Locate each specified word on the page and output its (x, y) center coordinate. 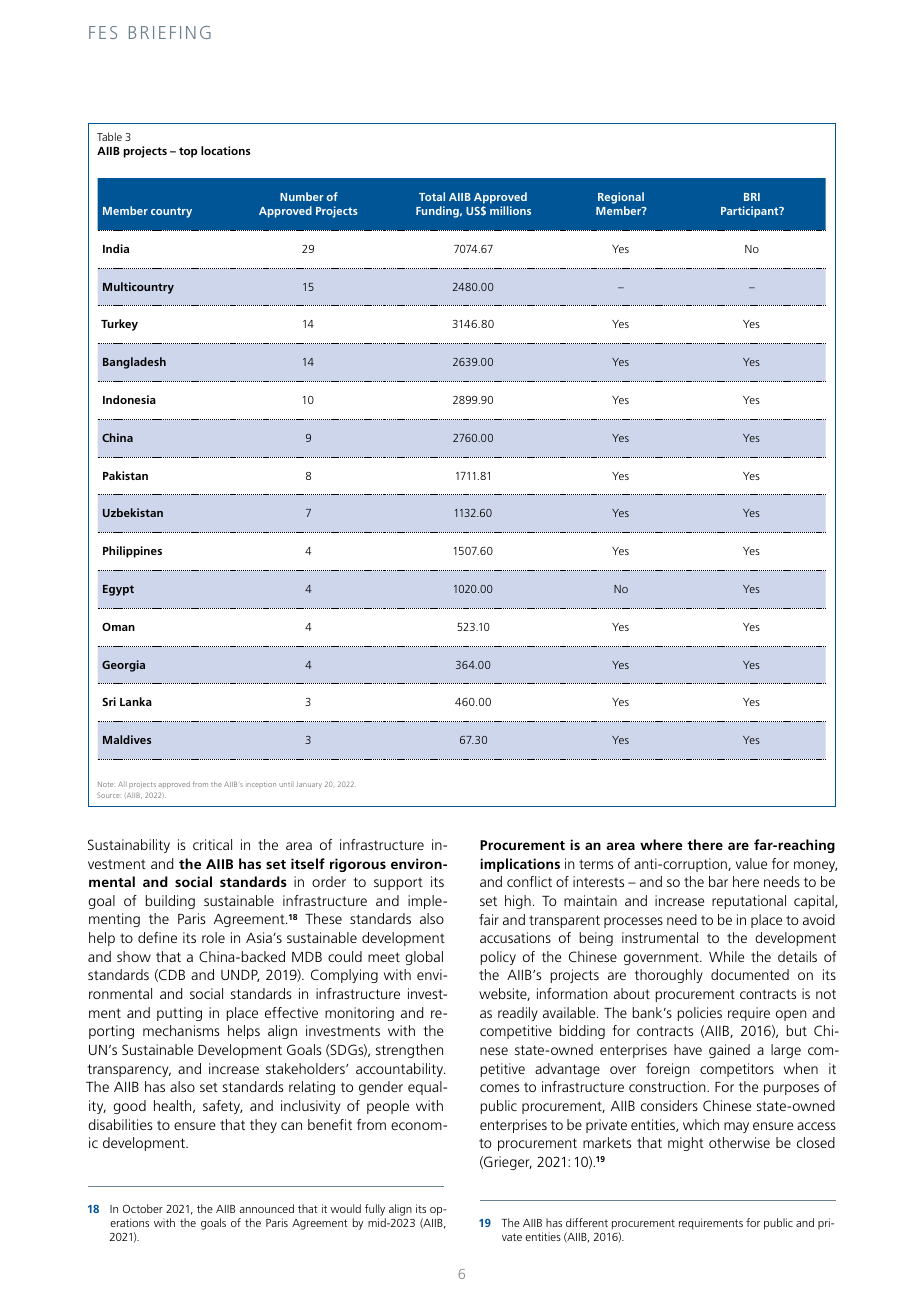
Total (432, 196)
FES (103, 32)
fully (375, 1211)
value (751, 863)
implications (520, 865)
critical (212, 844)
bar (718, 881)
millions (510, 210)
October (143, 1208)
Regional (621, 199)
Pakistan (125, 475)
